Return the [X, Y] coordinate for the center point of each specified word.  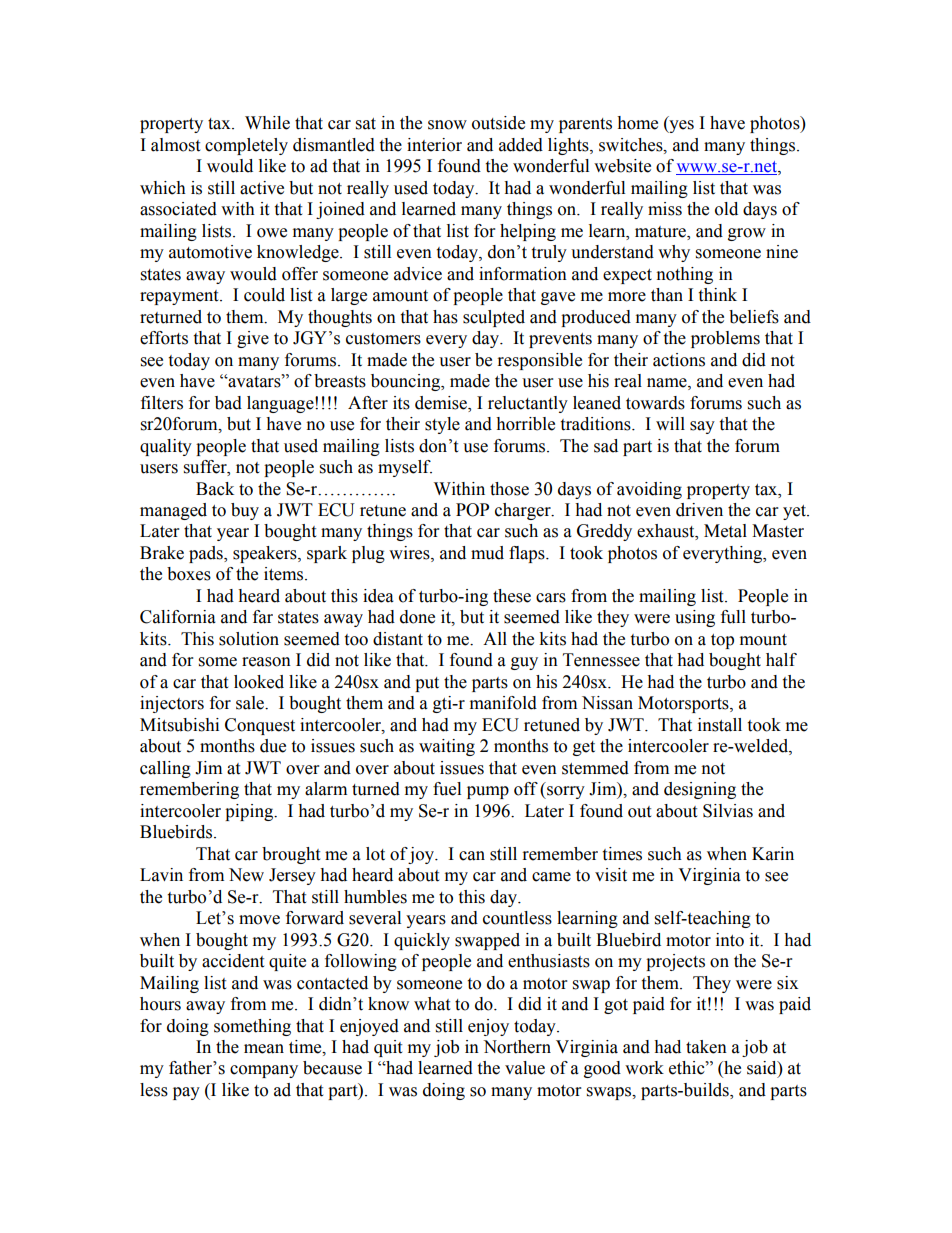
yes [680, 126]
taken [706, 1047]
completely [246, 146]
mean [264, 1049]
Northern [517, 1047]
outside [498, 123]
